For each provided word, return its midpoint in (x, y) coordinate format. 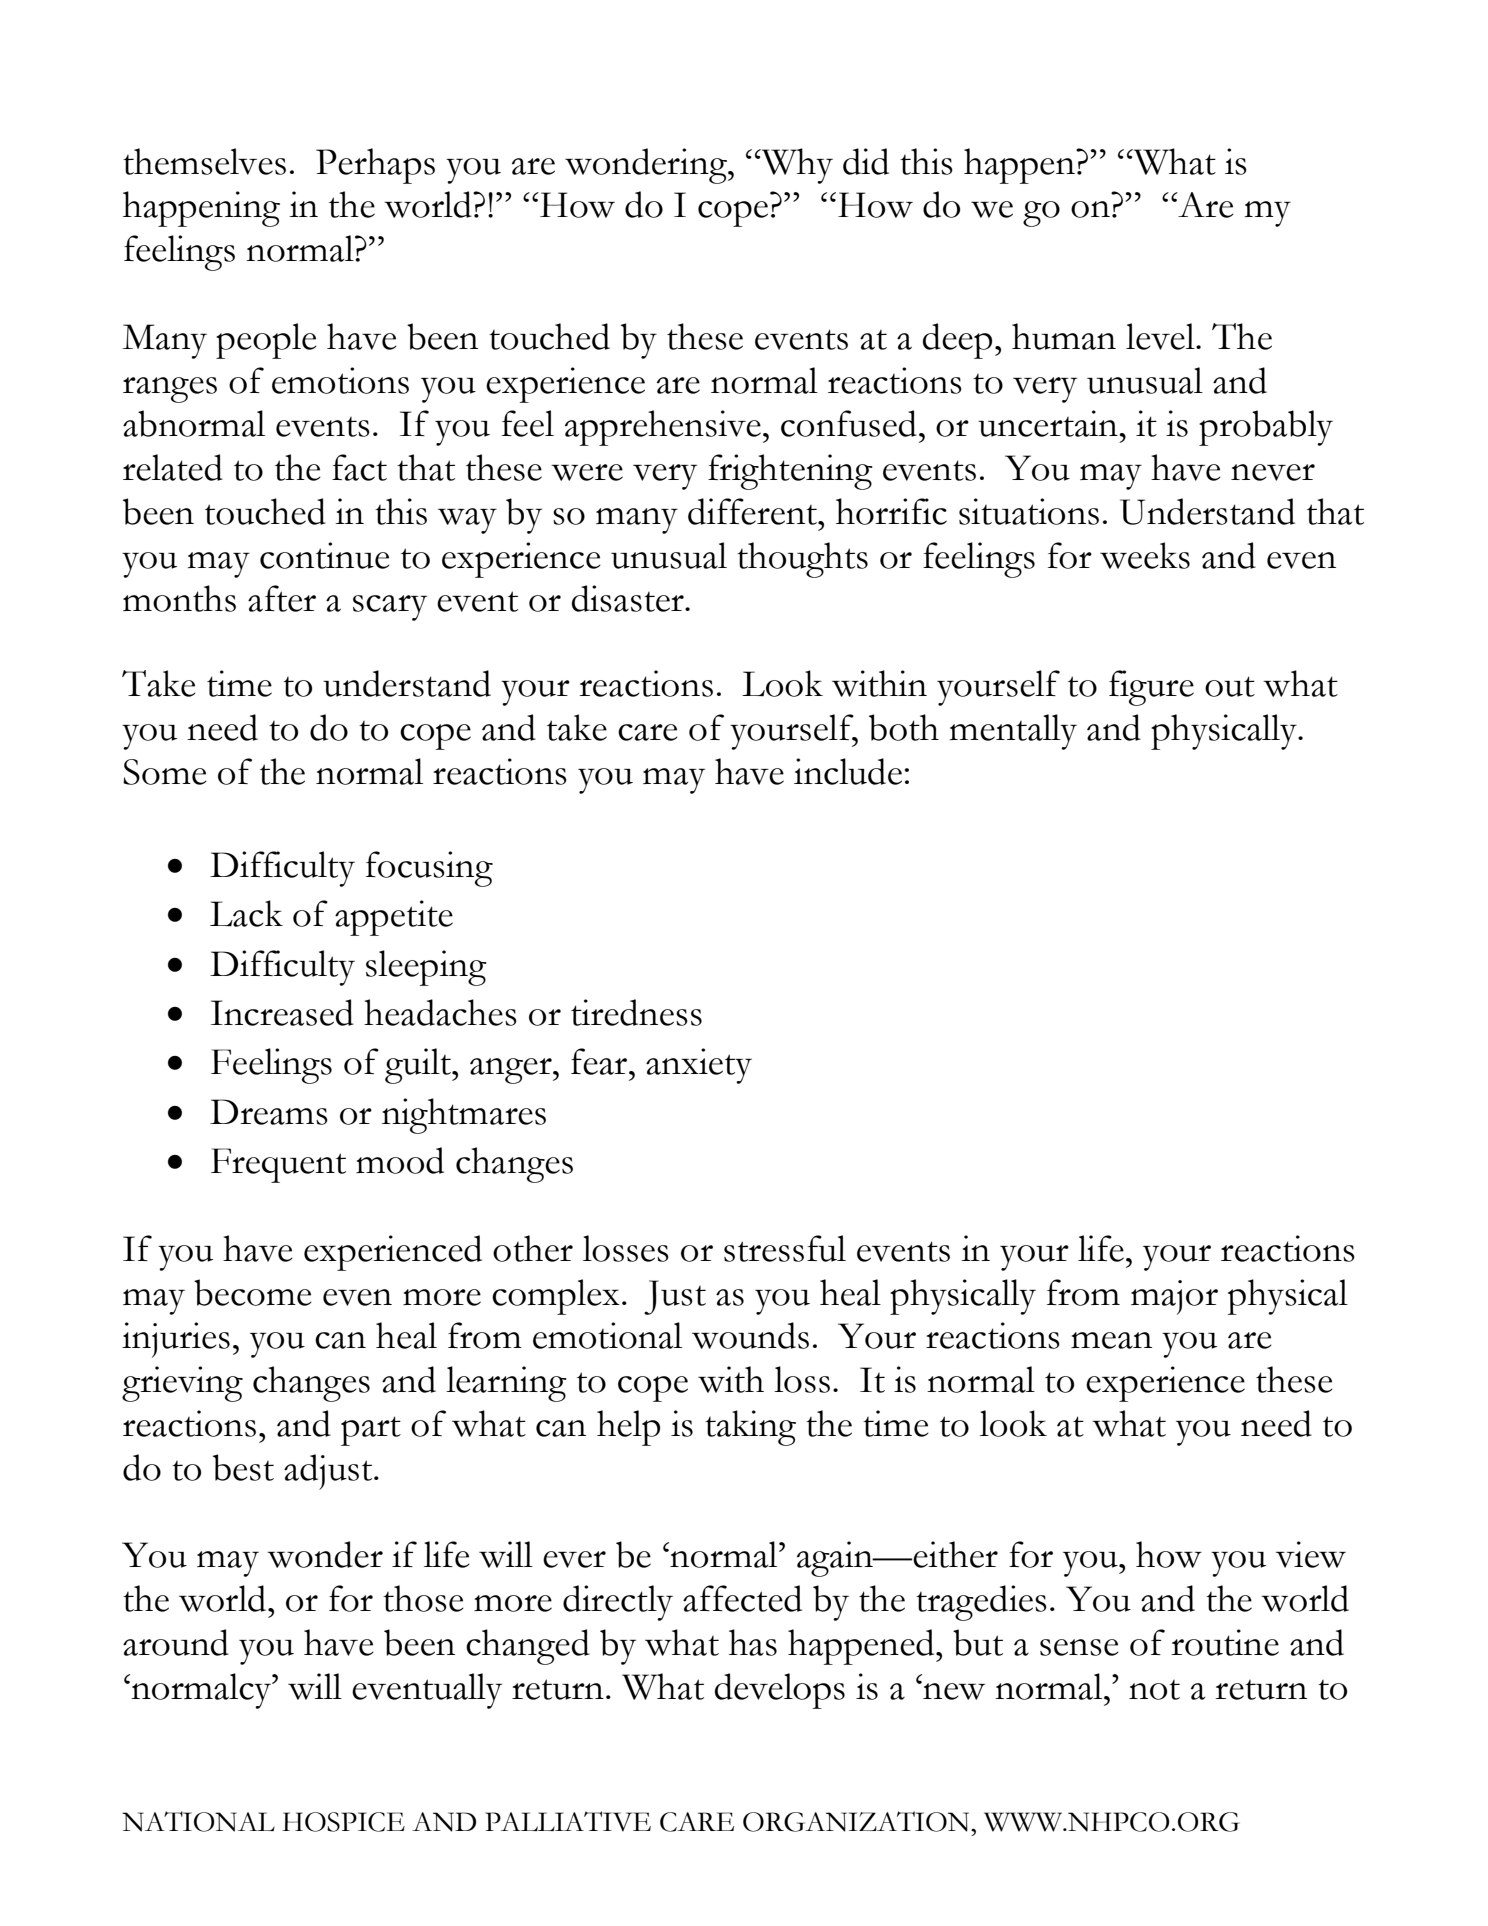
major (1174, 1297)
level (1161, 336)
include (848, 771)
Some (165, 772)
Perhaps (375, 166)
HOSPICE (343, 1822)
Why (796, 166)
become (253, 1292)
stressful (785, 1248)
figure (1151, 688)
